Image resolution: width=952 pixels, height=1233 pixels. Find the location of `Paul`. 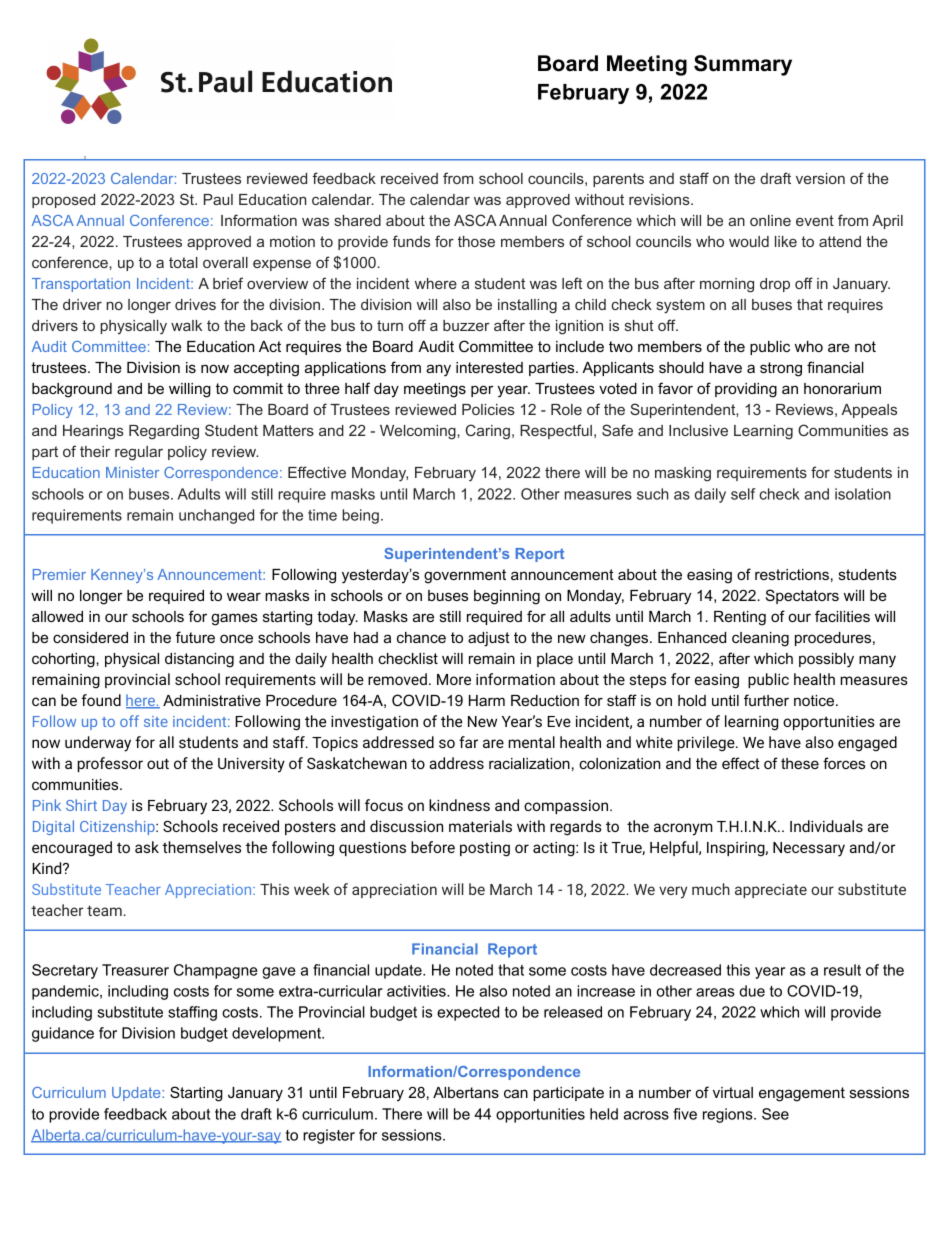

Paul is located at coordinates (218, 199).
